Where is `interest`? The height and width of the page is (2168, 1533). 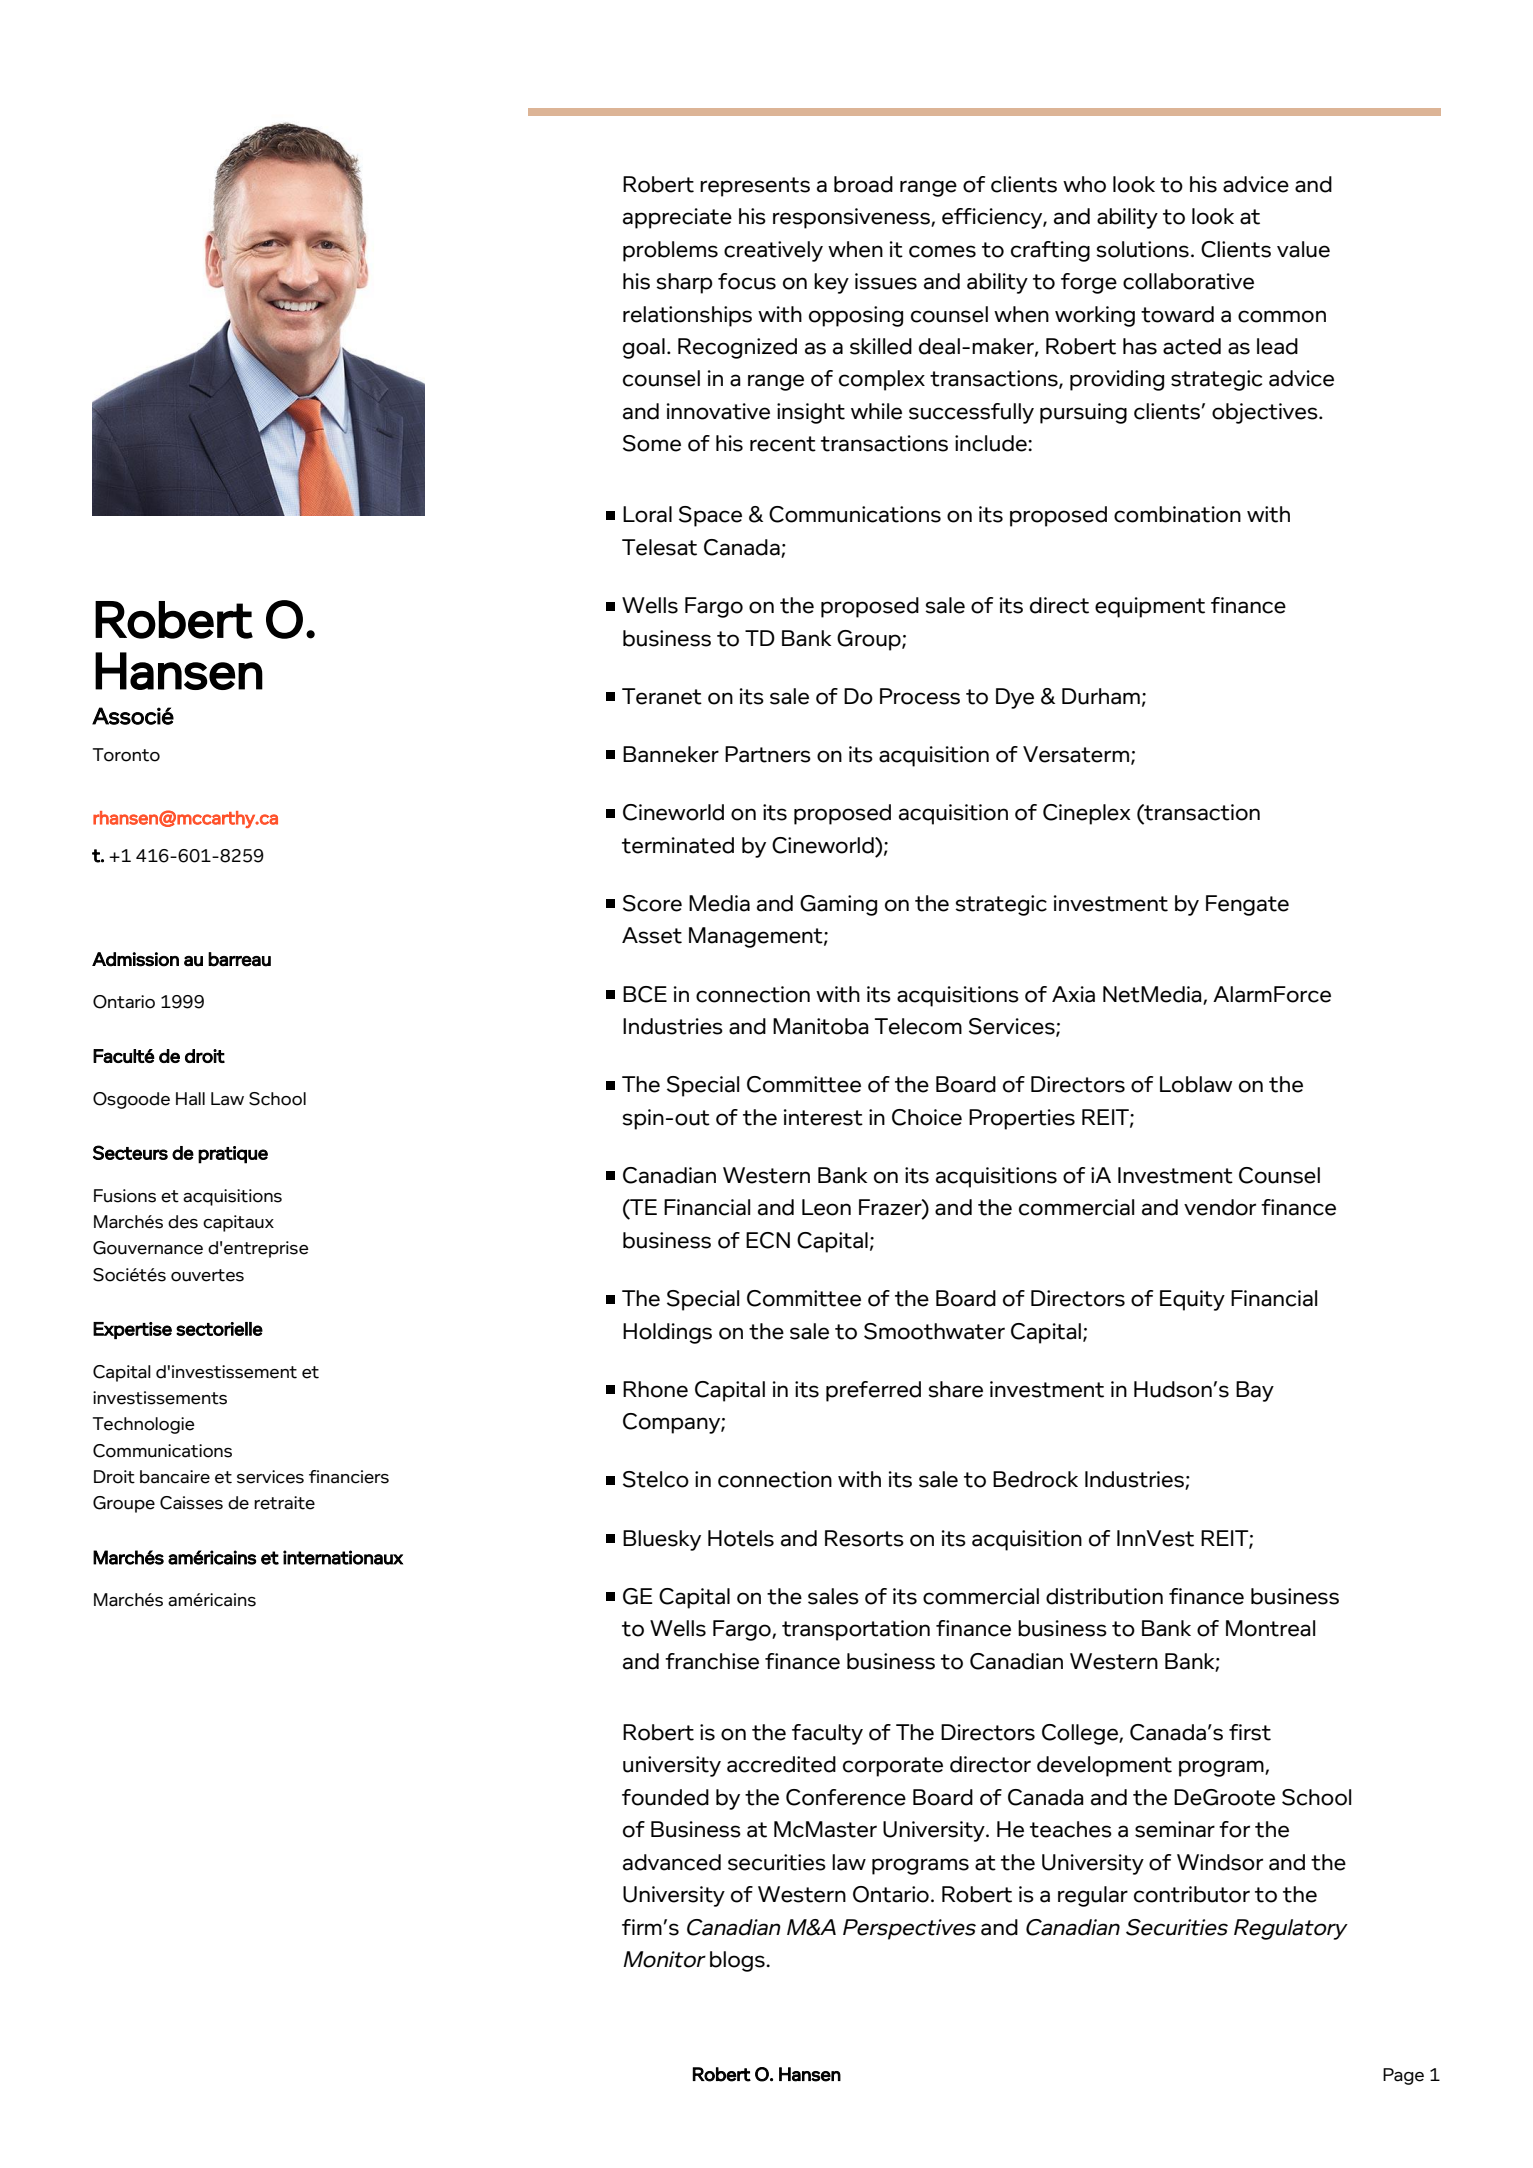 interest is located at coordinates (823, 1117).
